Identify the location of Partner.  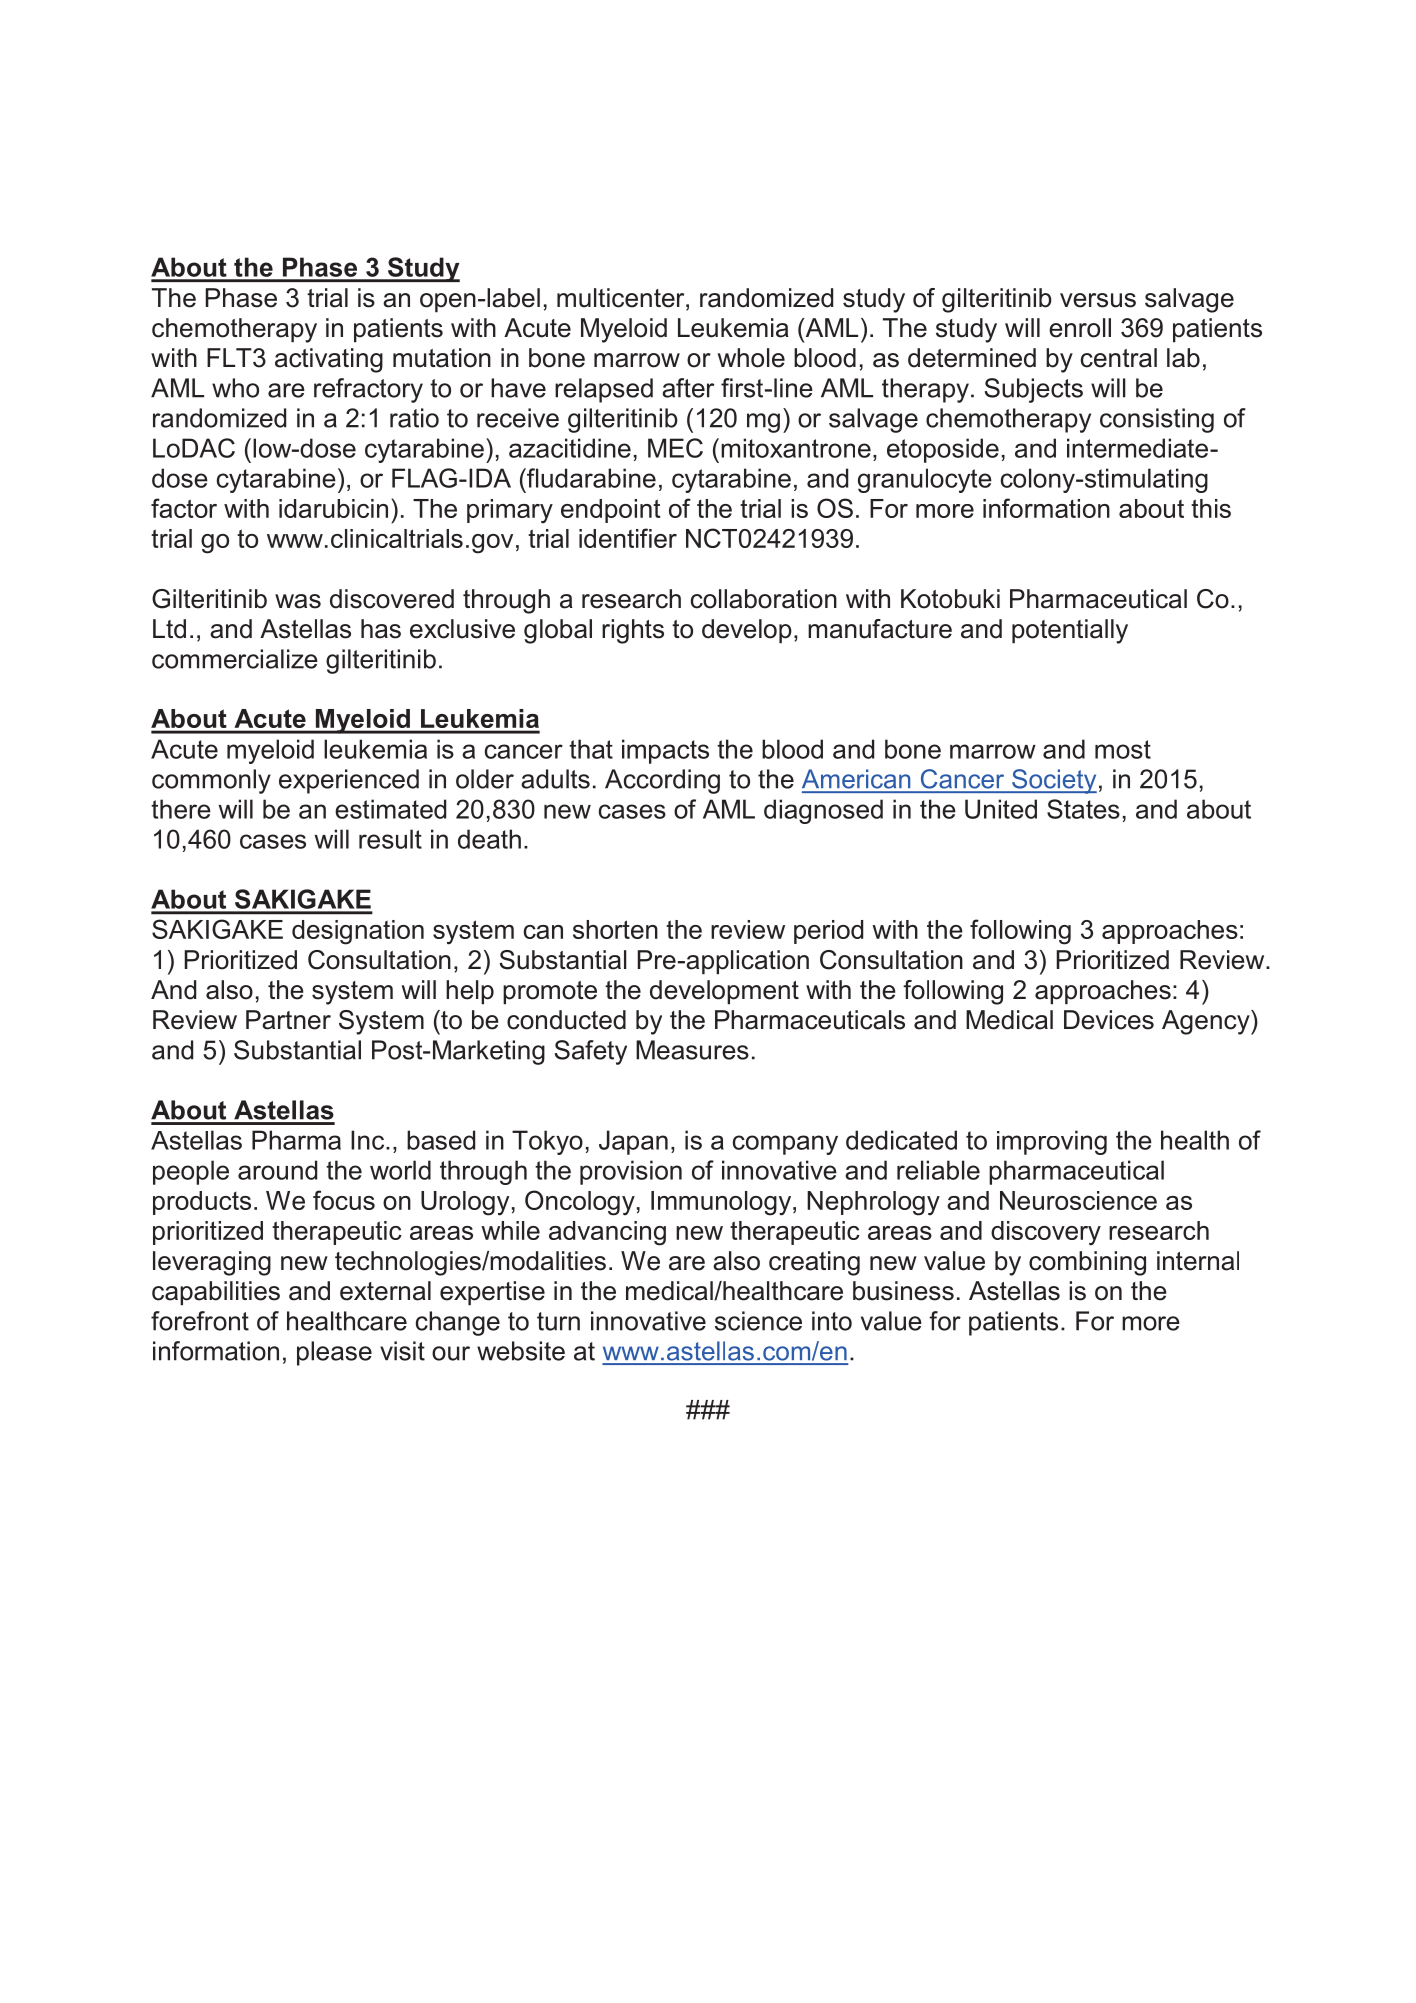
(288, 1020).
